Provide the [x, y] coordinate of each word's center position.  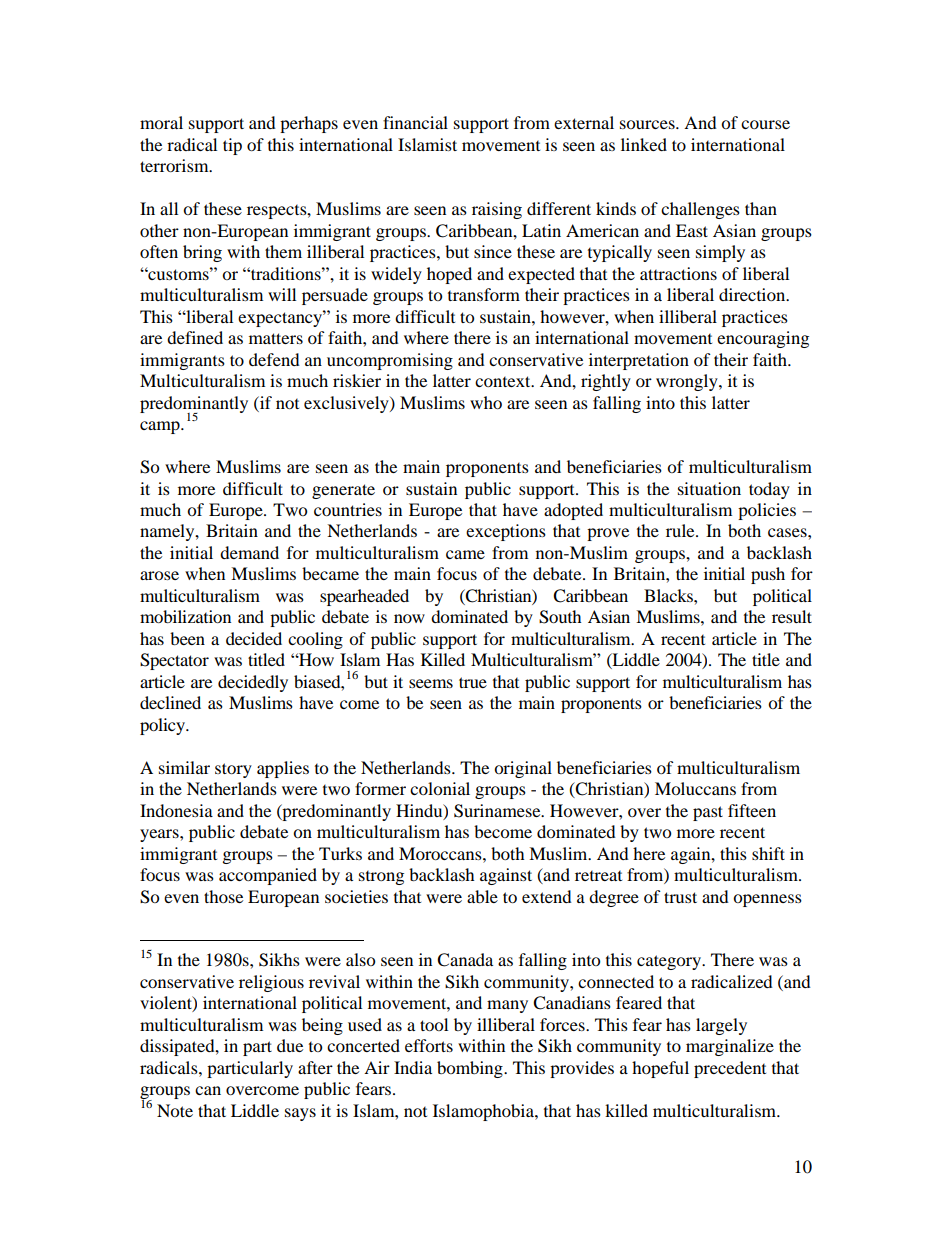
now [409, 618]
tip [232, 146]
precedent [730, 1069]
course [765, 124]
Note [175, 1110]
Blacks [669, 595]
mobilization [185, 616]
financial [415, 122]
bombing [471, 1069]
